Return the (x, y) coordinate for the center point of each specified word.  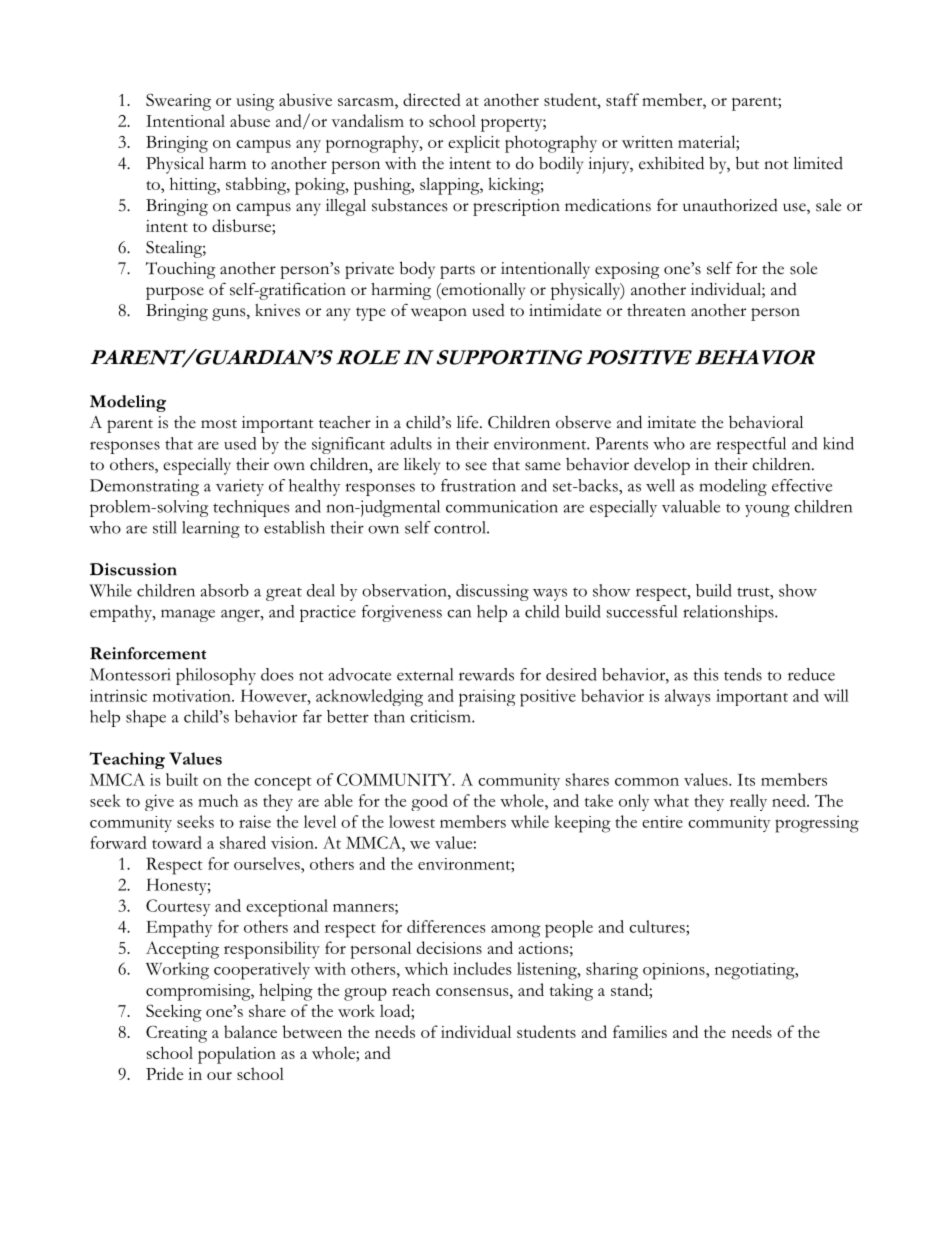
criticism (441, 716)
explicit (474, 144)
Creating (176, 1034)
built (182, 779)
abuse (250, 120)
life (469, 422)
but (747, 163)
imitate (671, 422)
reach (411, 989)
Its (746, 780)
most (219, 424)
